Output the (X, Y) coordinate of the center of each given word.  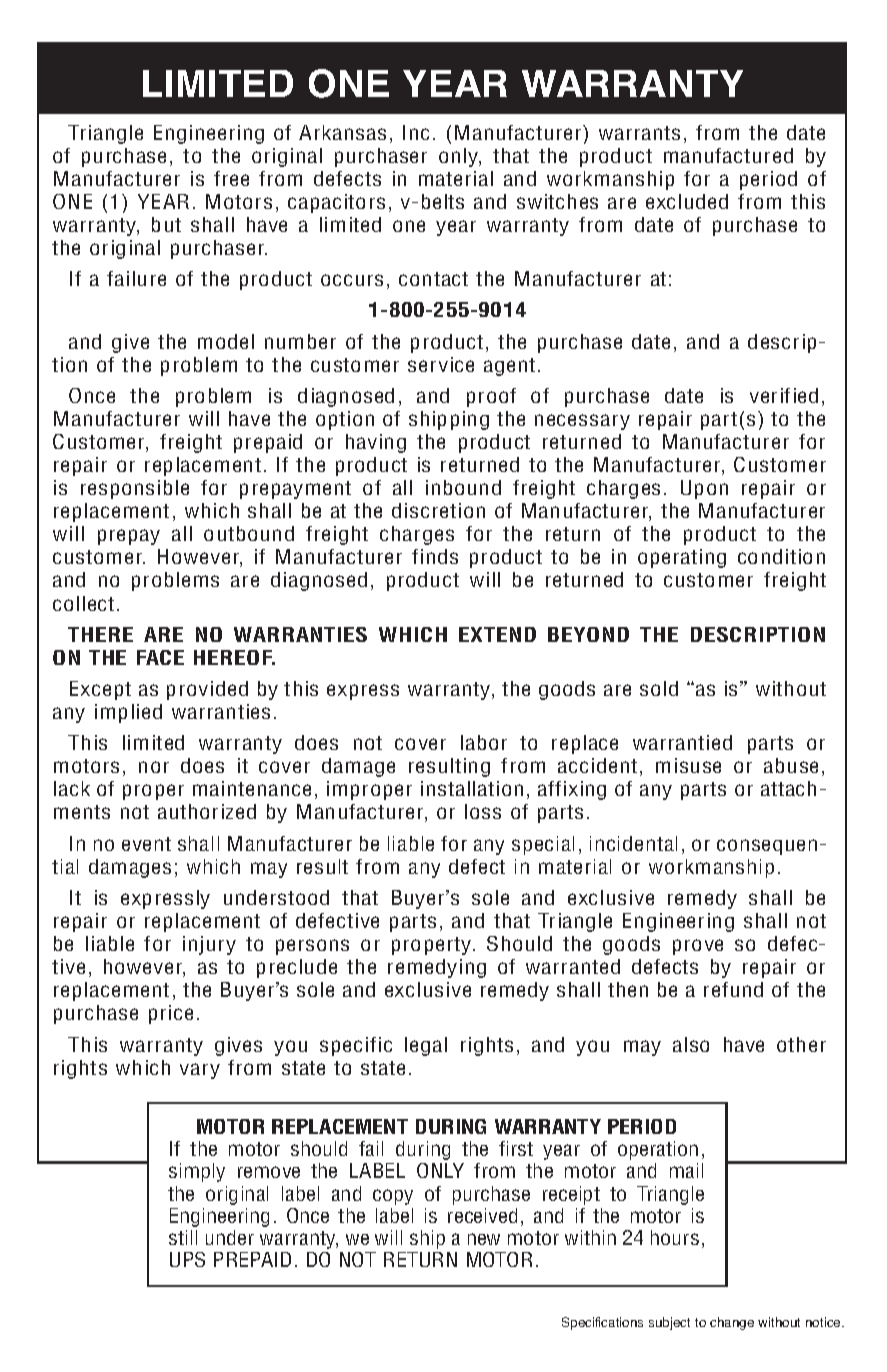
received (482, 1215)
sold (659, 688)
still (183, 1237)
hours (675, 1237)
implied (128, 713)
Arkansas (342, 132)
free (231, 178)
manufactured (728, 155)
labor (484, 742)
